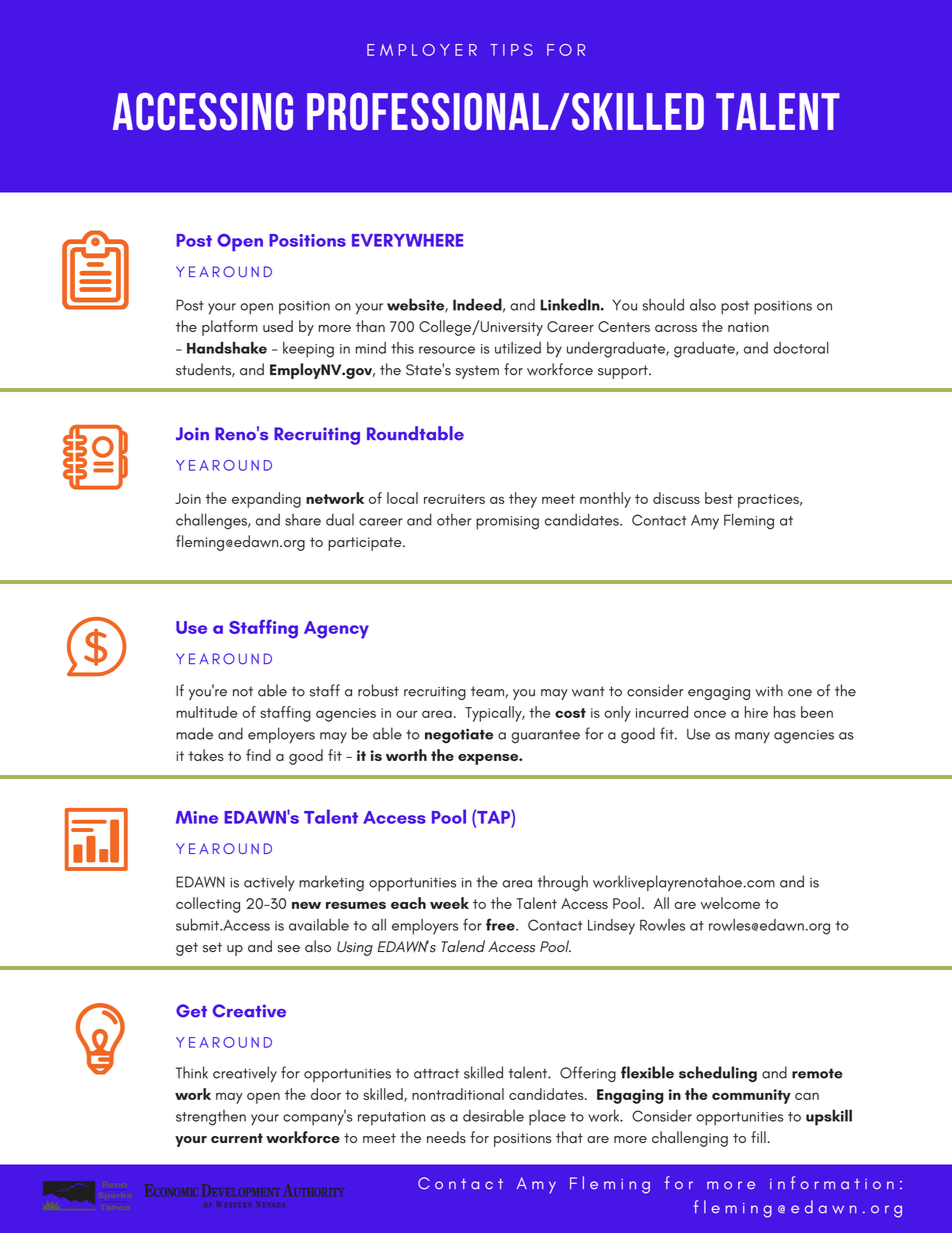 This document has width=952, height=1233. Describe the element at coordinates (547, 1118) in the document. I see `place` at that location.
